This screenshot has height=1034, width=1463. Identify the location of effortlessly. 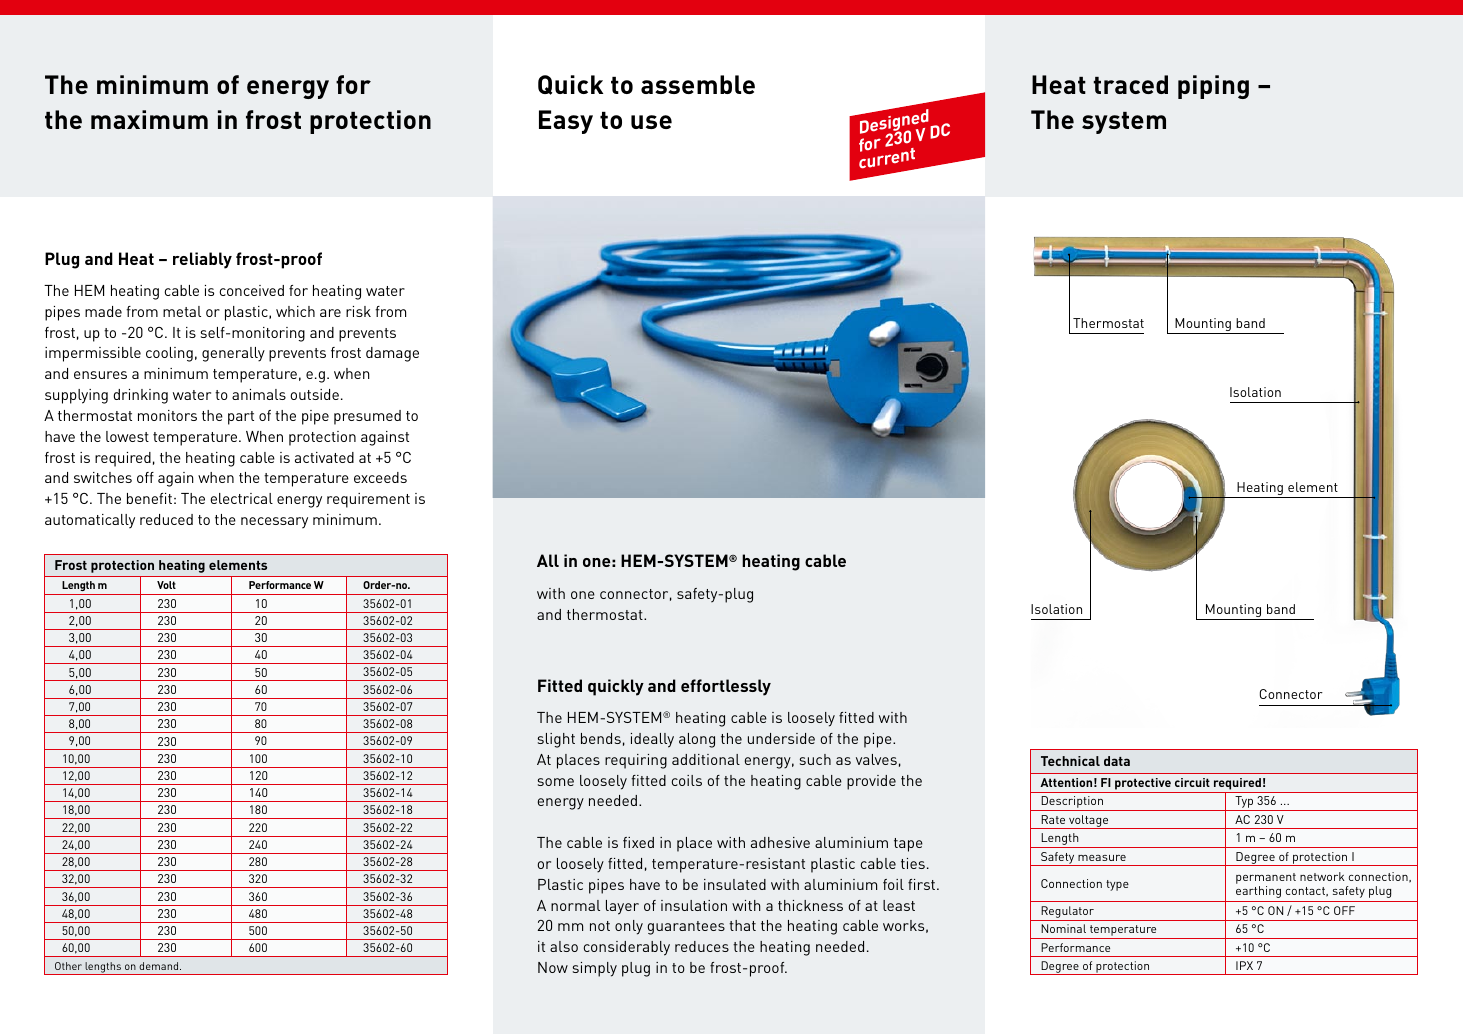
(726, 687).
